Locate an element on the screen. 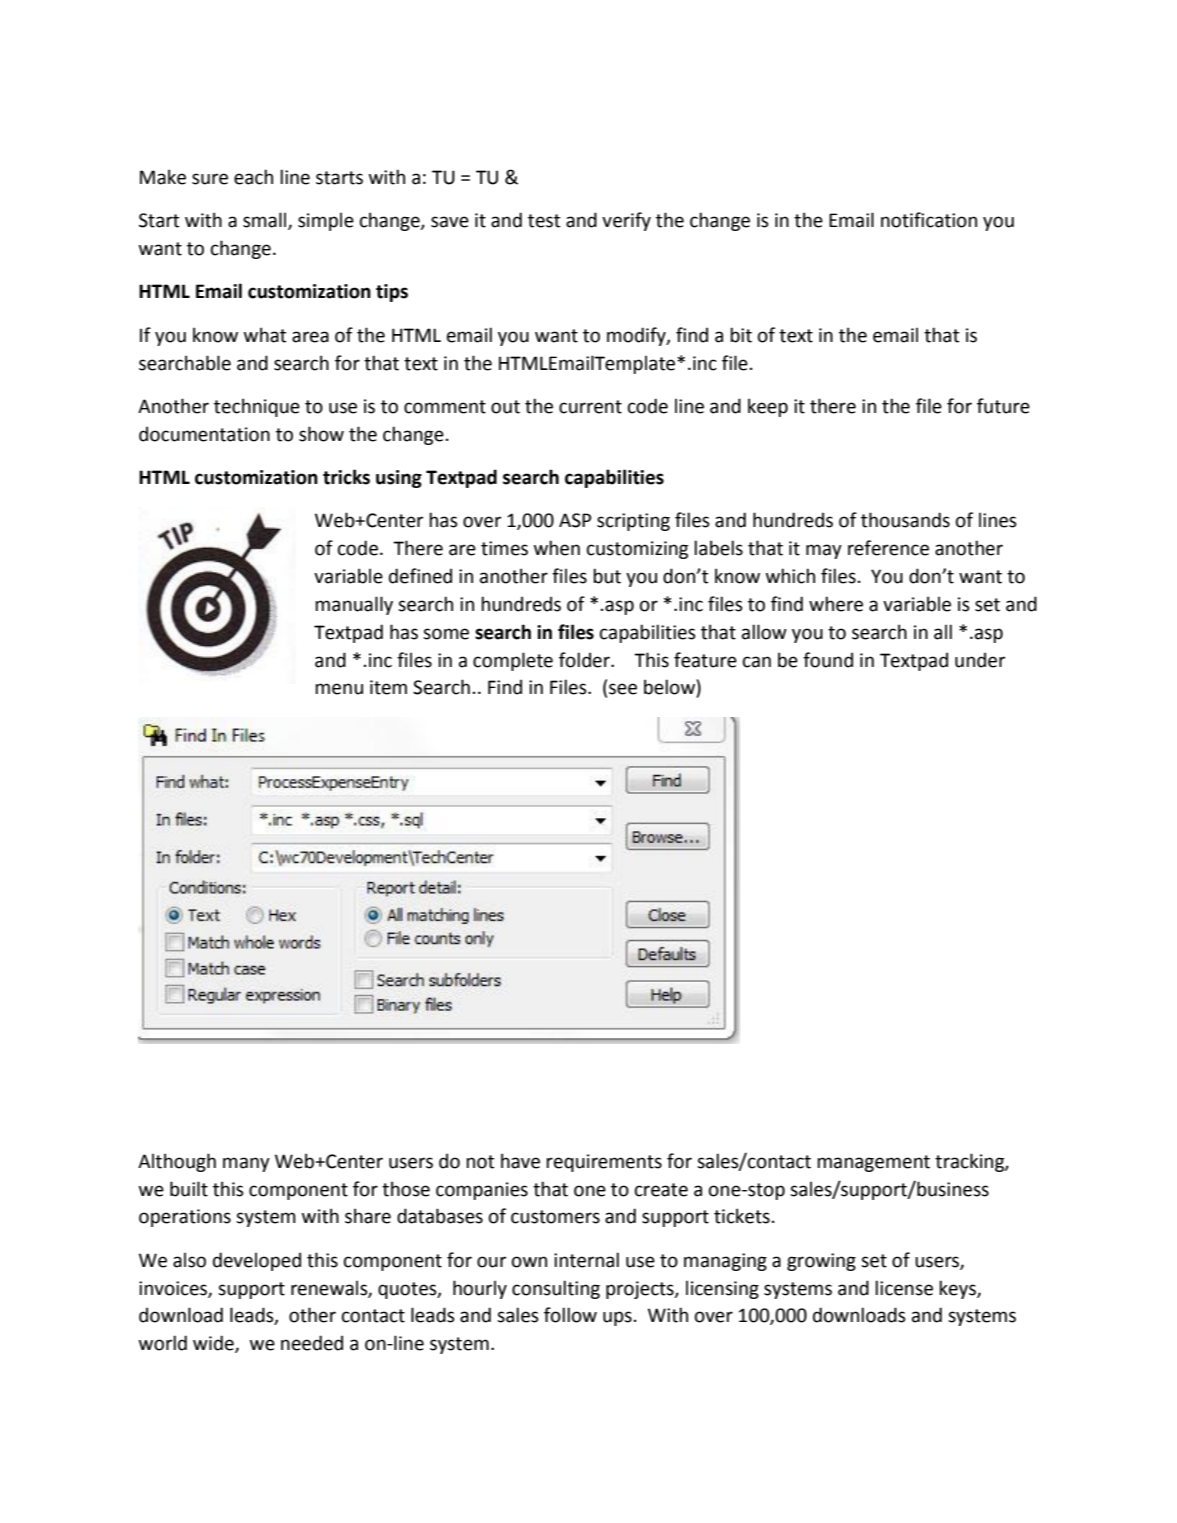 This screenshot has width=1177, height=1523. tricks is located at coordinates (346, 477).
